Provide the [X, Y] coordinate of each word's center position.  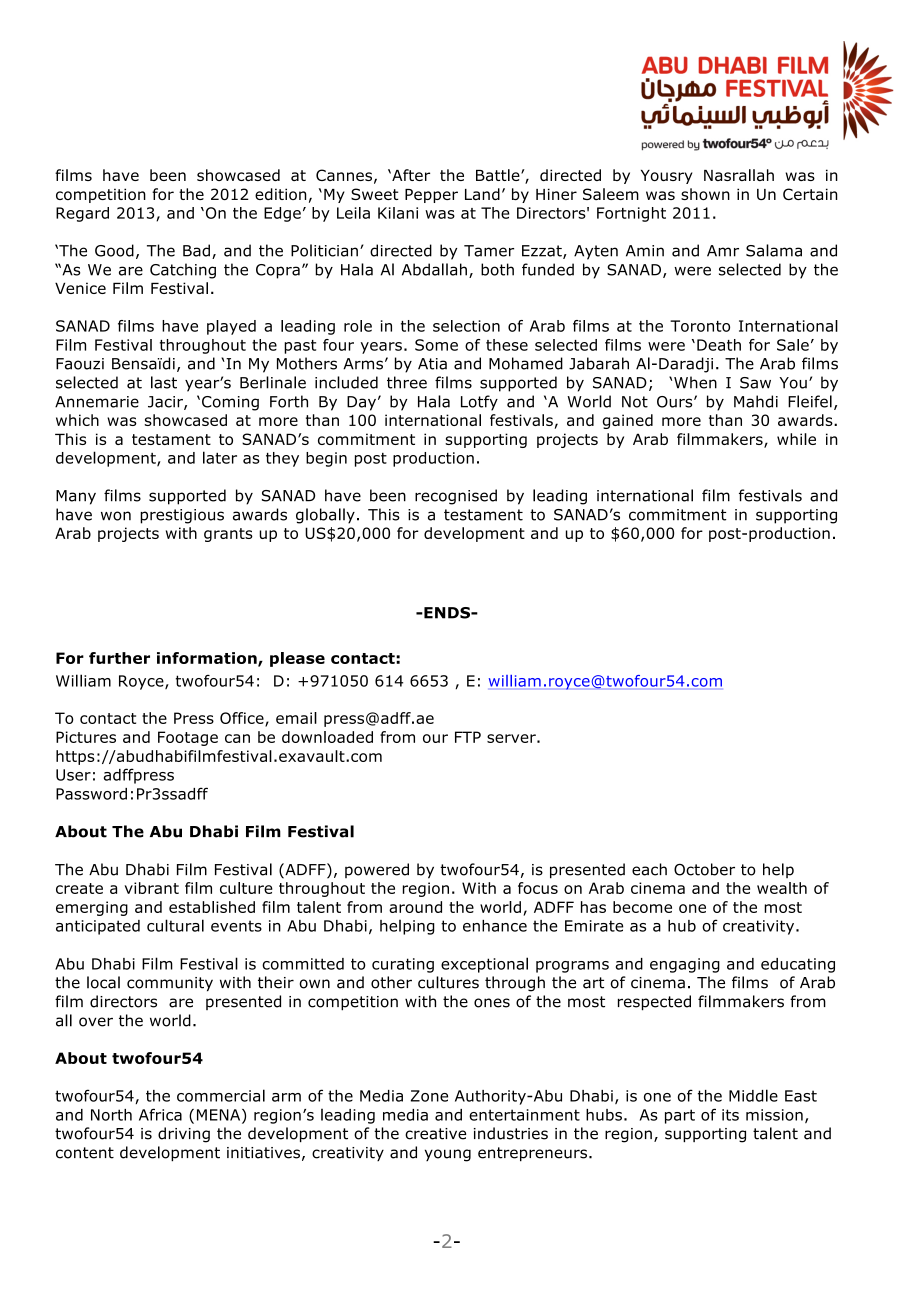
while [796, 439]
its [730, 1115]
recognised [456, 497]
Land [482, 194]
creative [435, 1134]
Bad [196, 250]
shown [705, 194]
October [704, 869]
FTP [468, 737]
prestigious [182, 516]
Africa [160, 1114]
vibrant [151, 888]
